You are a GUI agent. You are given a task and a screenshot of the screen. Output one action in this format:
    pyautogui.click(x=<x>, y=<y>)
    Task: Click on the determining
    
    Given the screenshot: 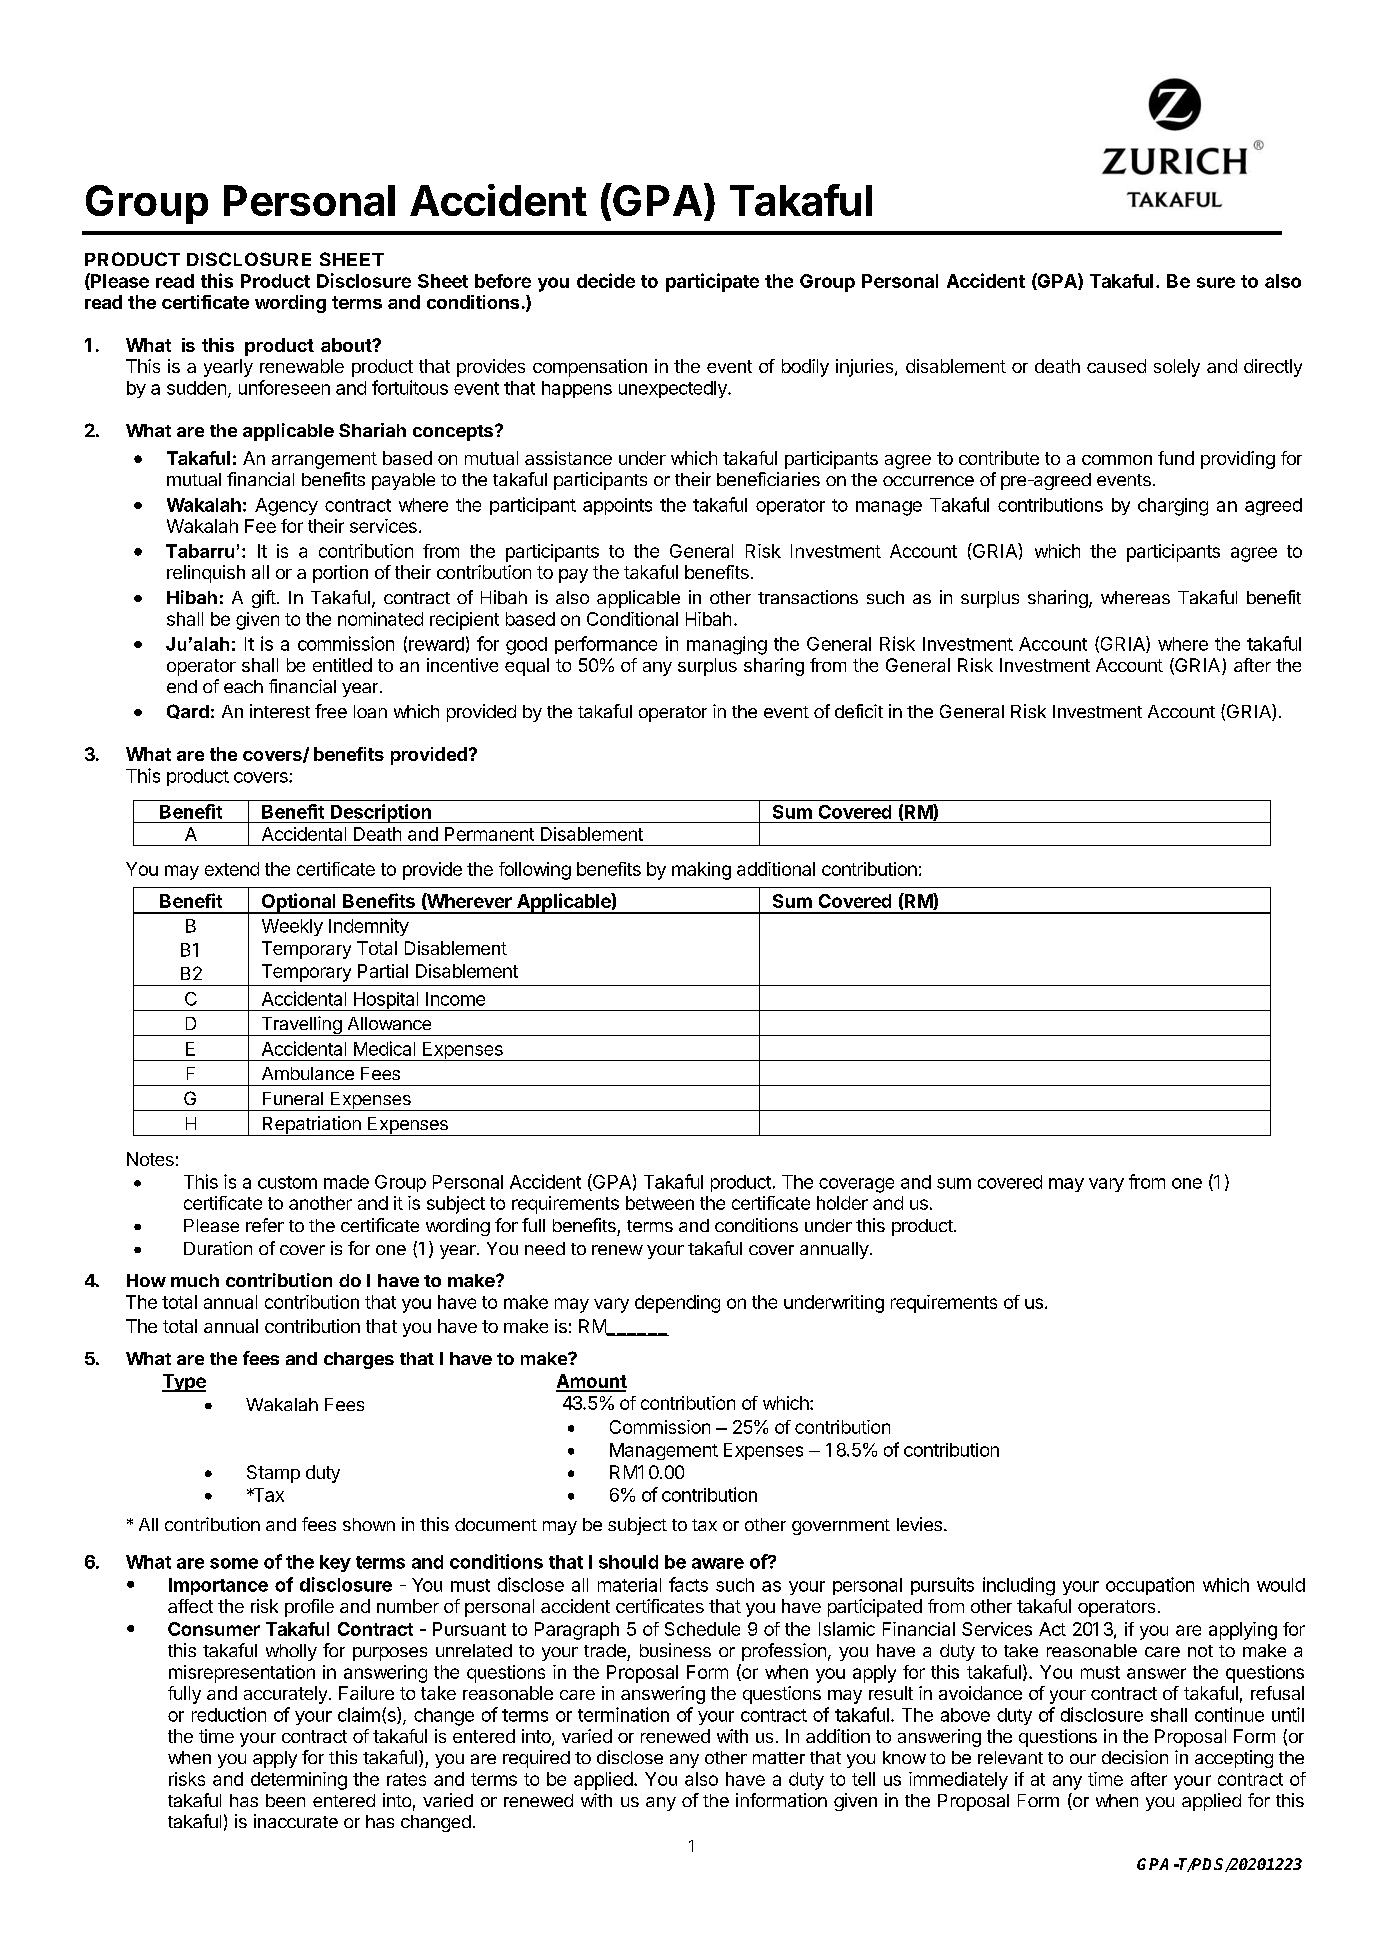 What is the action you would take?
    pyautogui.click(x=299, y=1781)
